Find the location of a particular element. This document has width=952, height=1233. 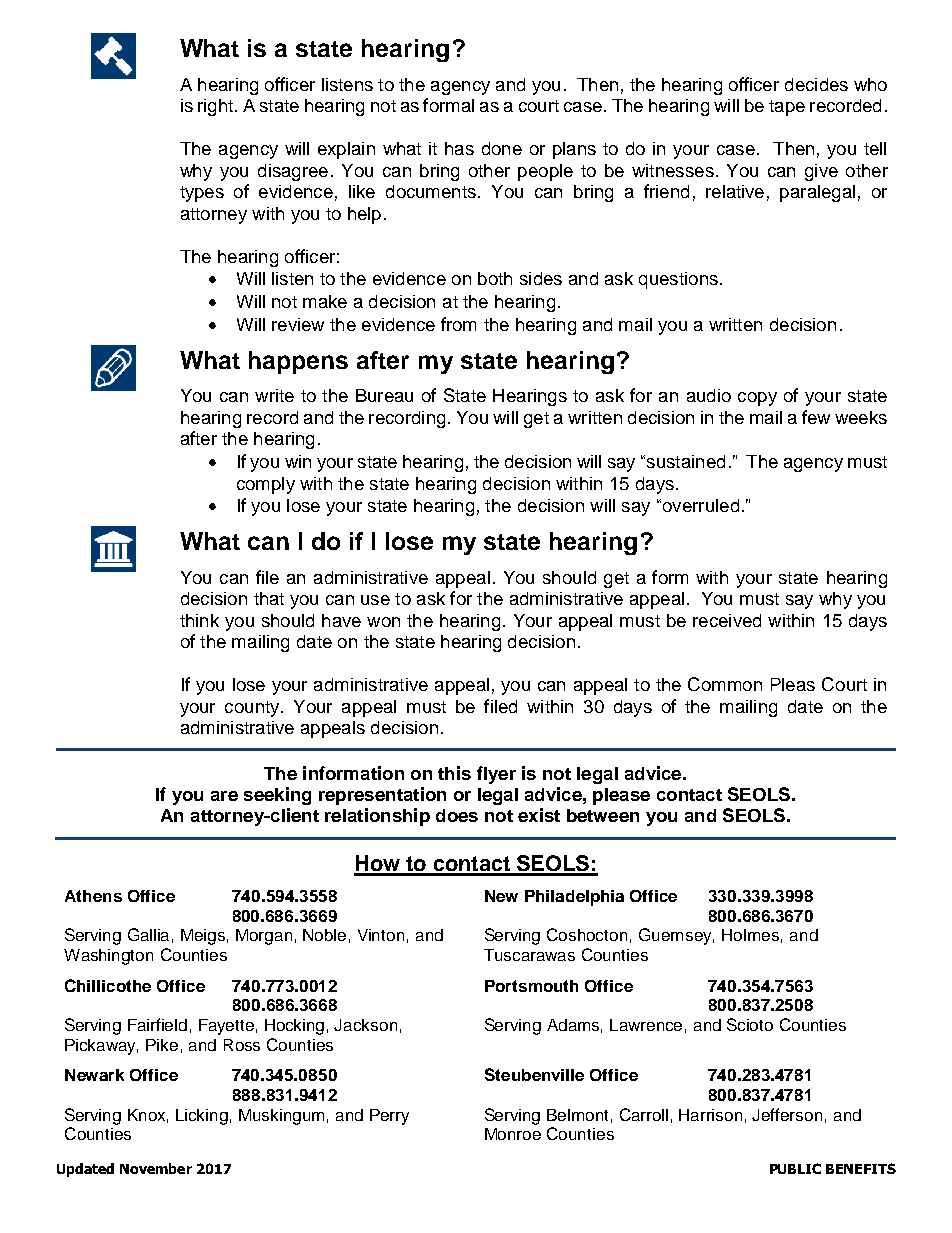

comply is located at coordinates (266, 485).
